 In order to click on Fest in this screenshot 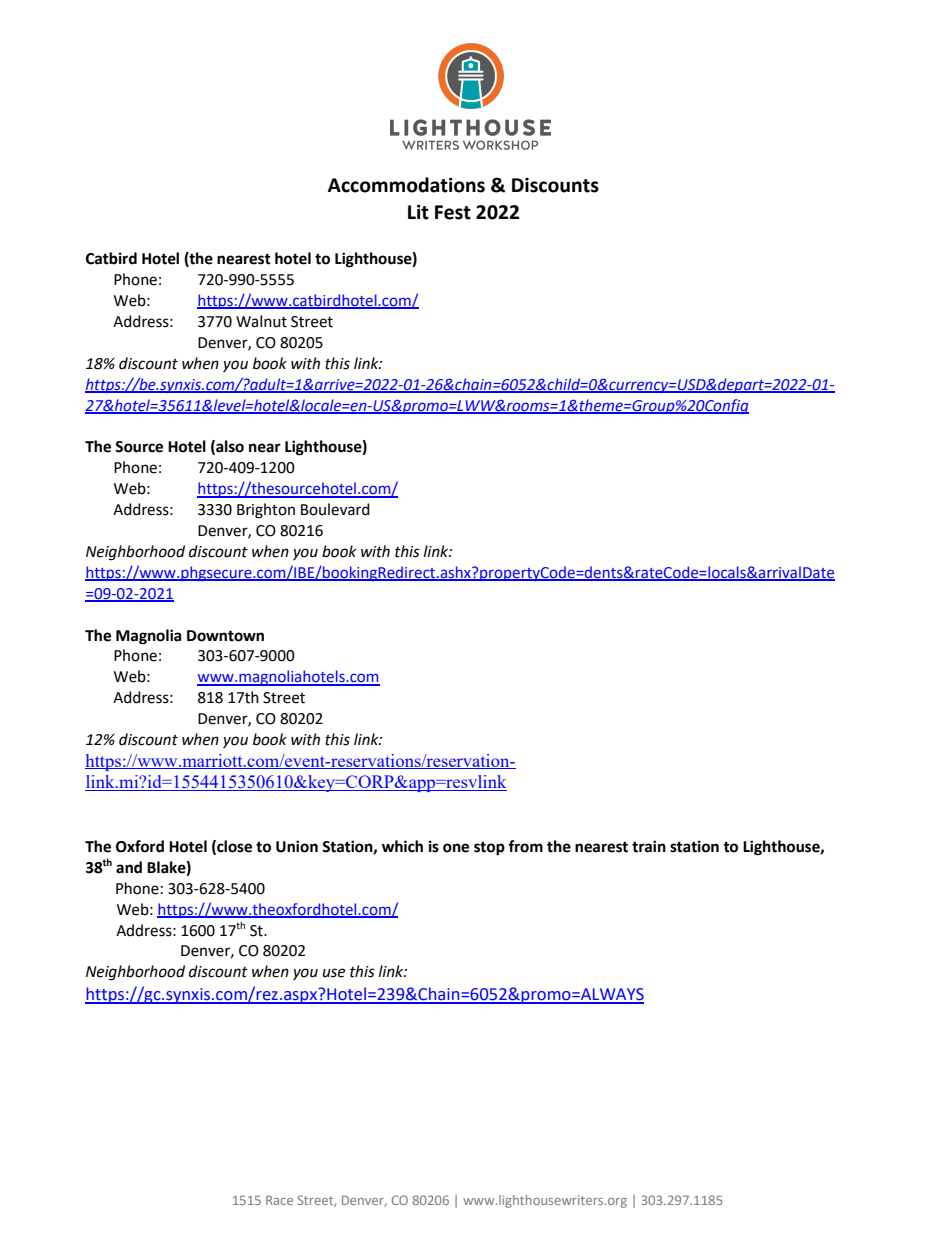, I will do `click(453, 212)`.
